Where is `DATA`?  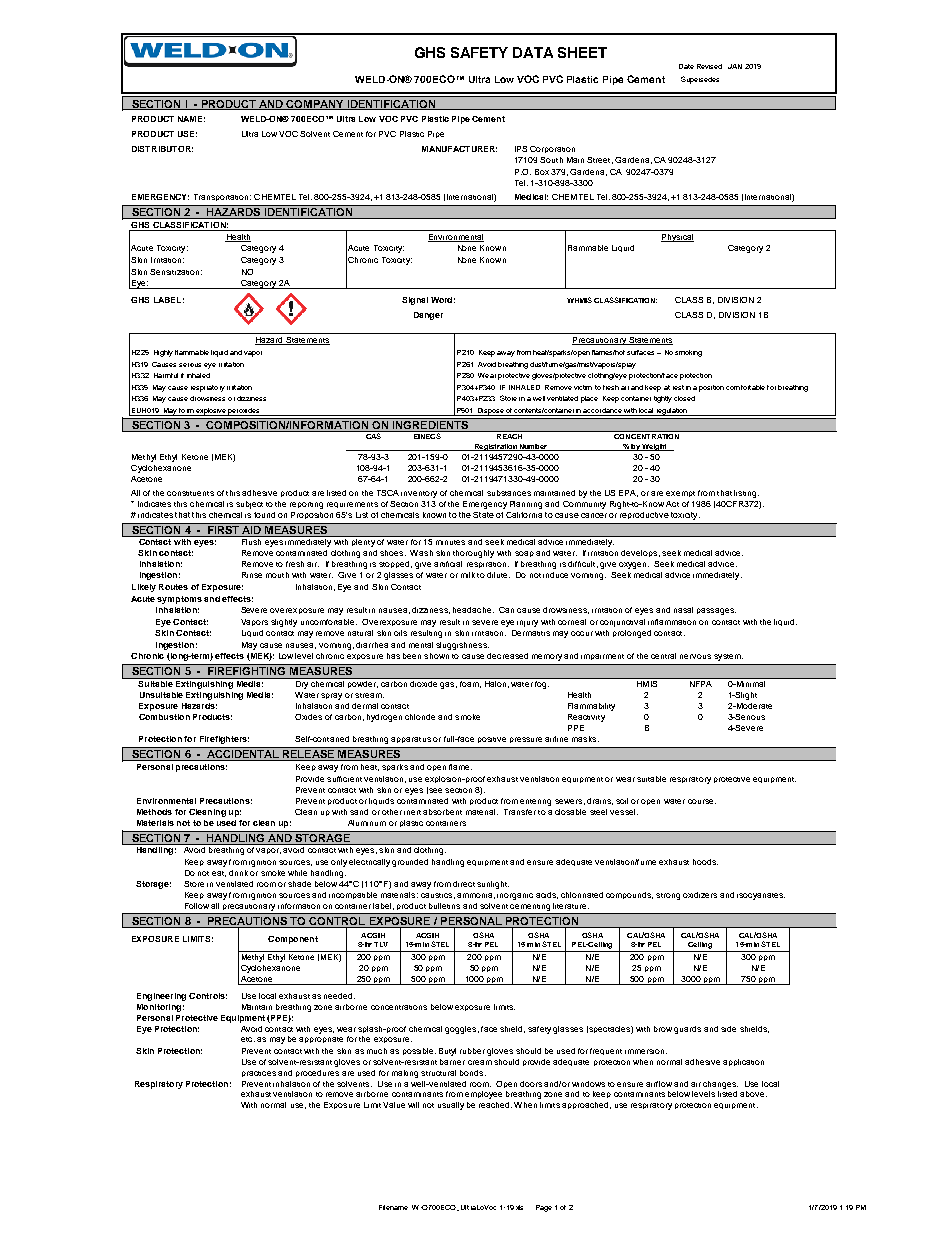
DATA is located at coordinates (533, 52).
